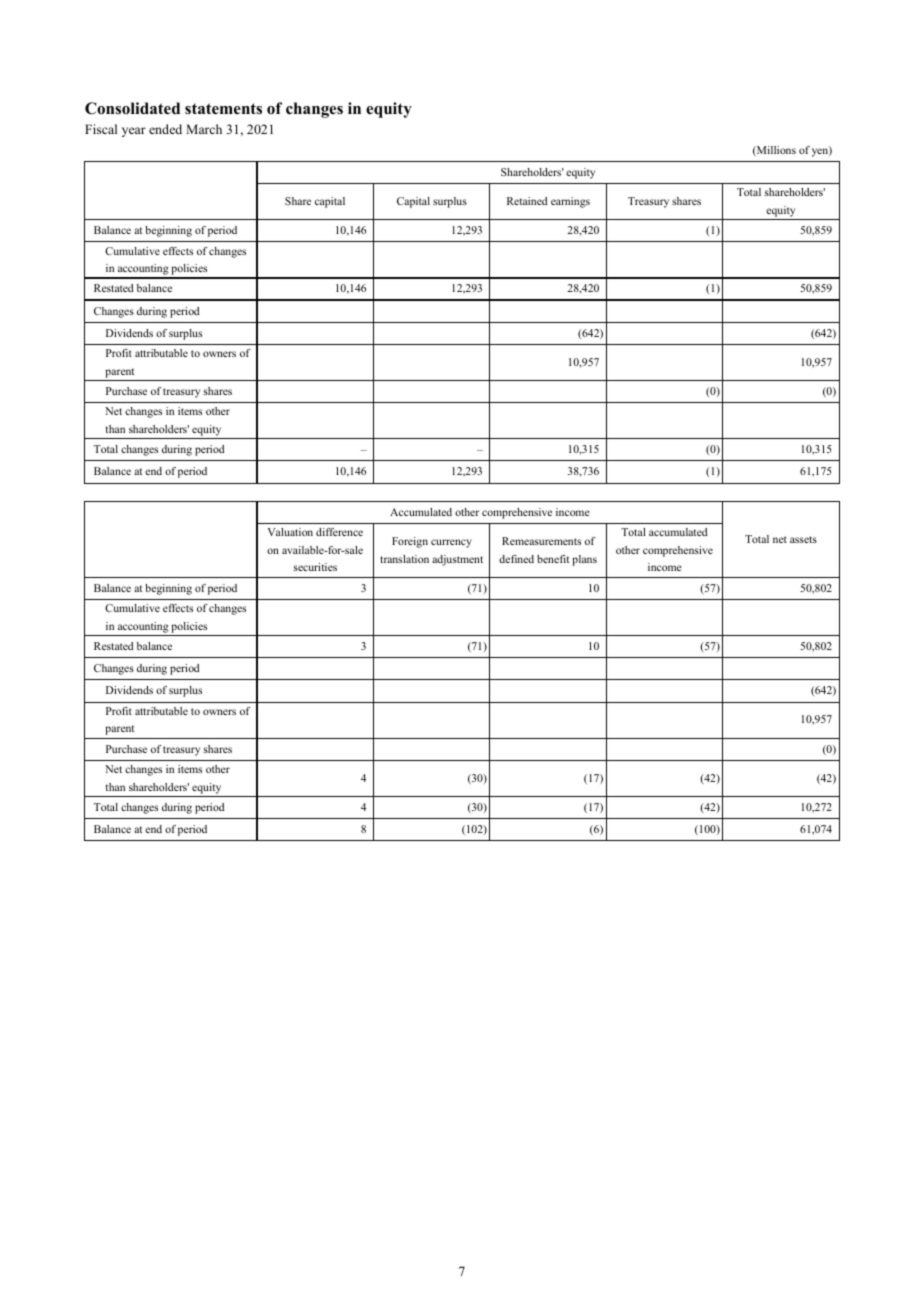  I want to click on Valuation, so click(290, 532).
